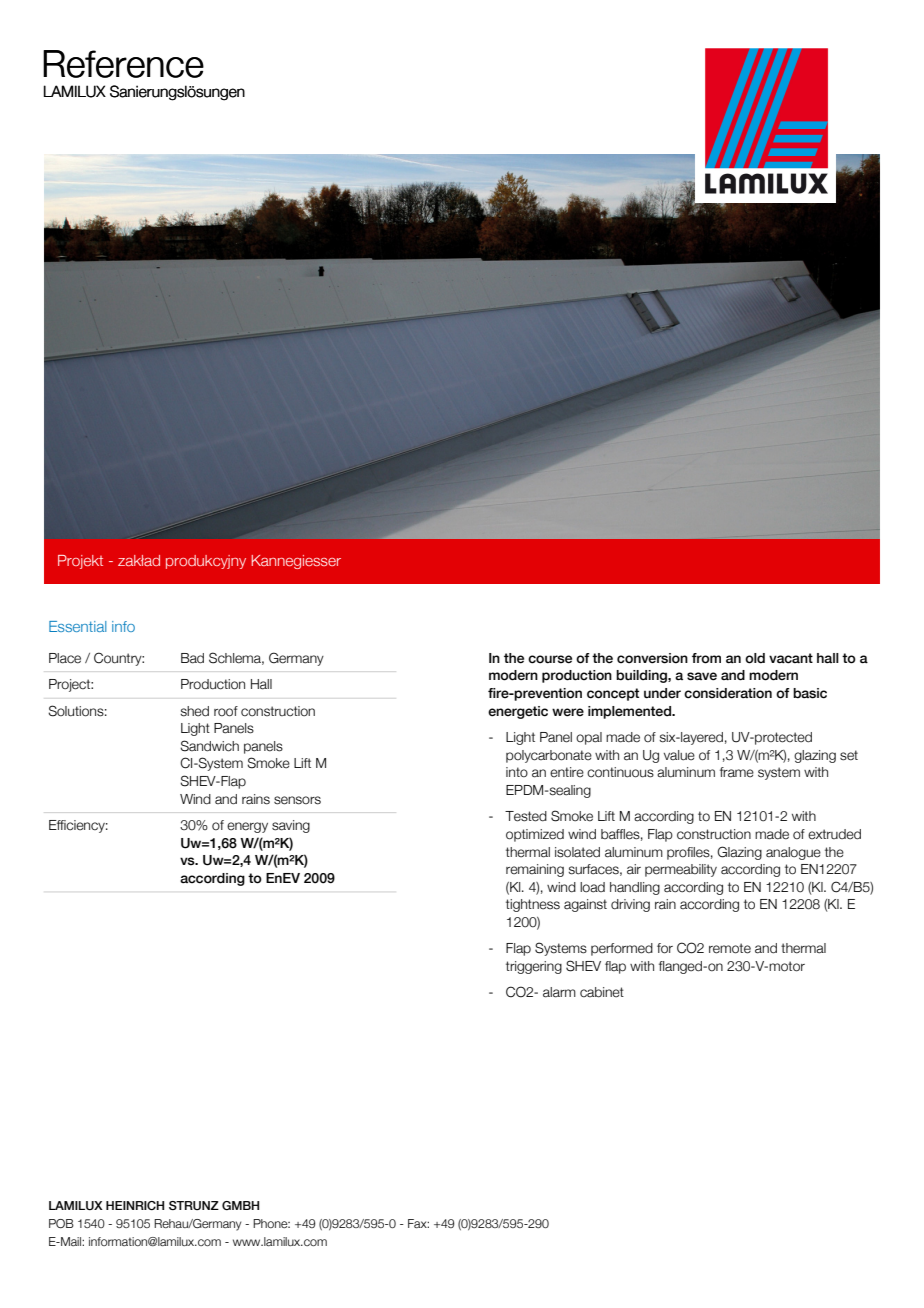  Describe the element at coordinates (80, 562) in the screenshot. I see `Projekt` at that location.
